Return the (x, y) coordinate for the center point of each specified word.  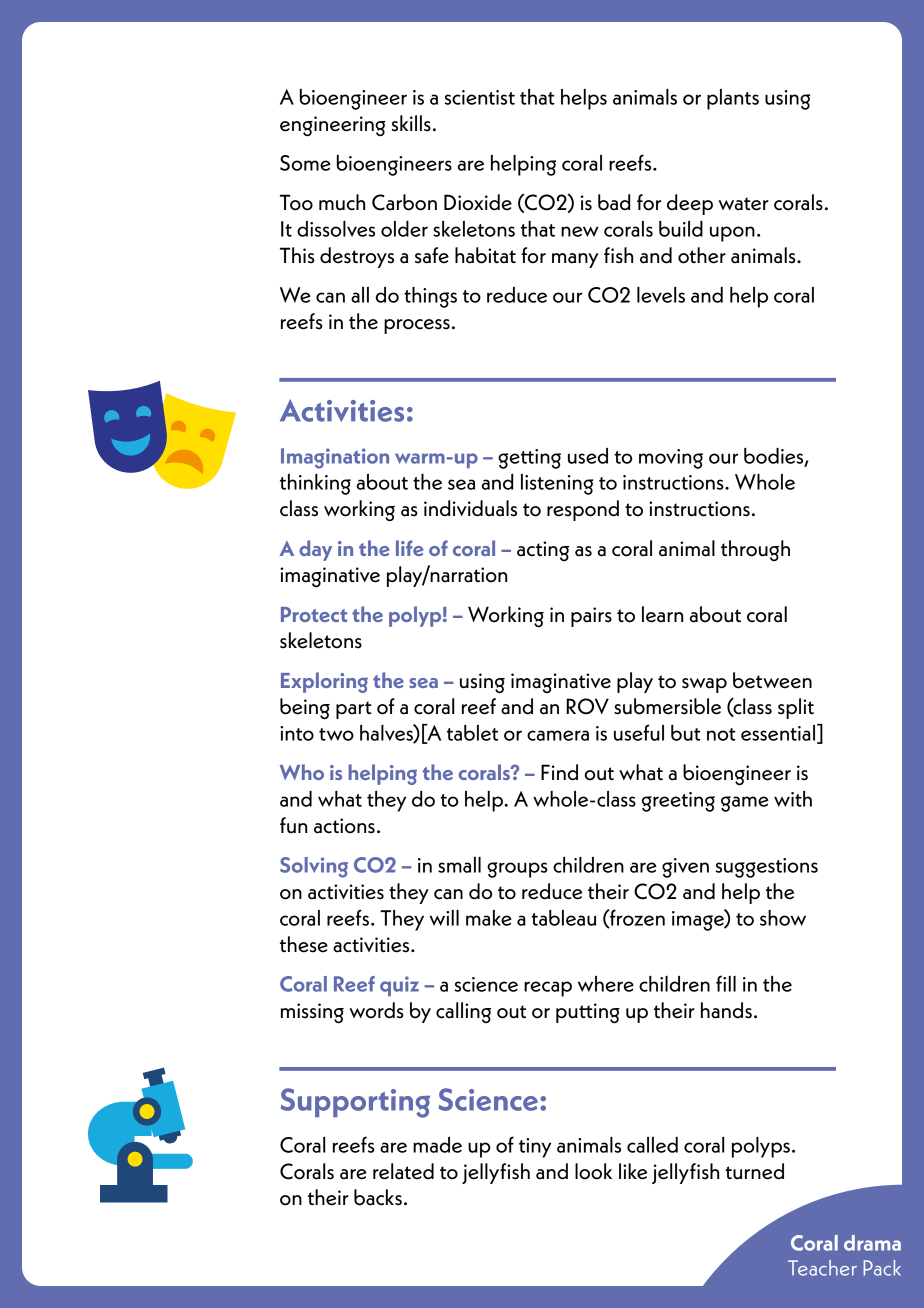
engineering (333, 126)
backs (378, 1197)
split (796, 708)
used (588, 455)
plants (733, 99)
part (353, 710)
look (593, 1171)
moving (671, 459)
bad (614, 202)
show (783, 918)
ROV (588, 706)
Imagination (335, 458)
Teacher (822, 1268)
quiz (399, 986)
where (606, 983)
